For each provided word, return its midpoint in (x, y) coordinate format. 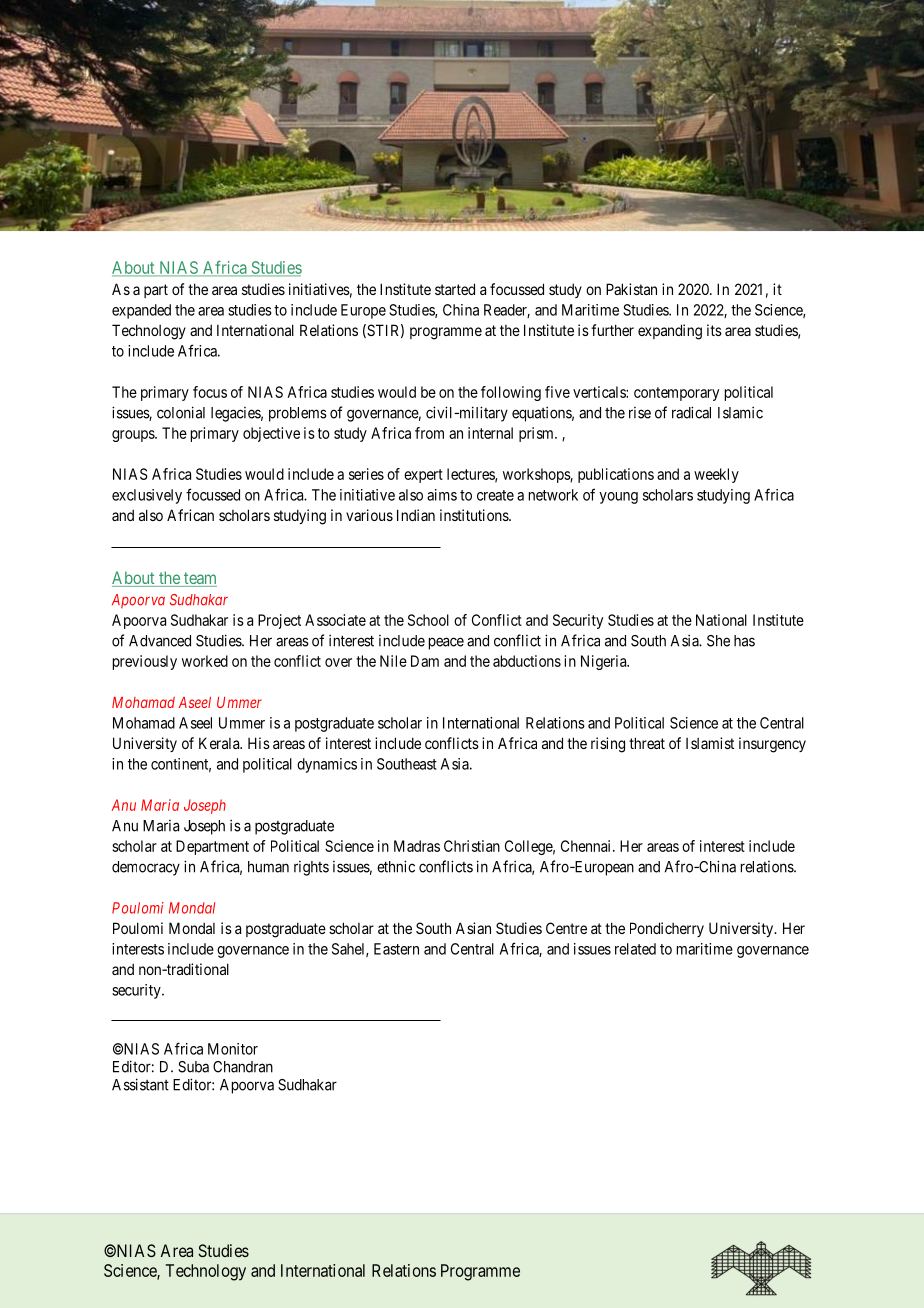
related (635, 949)
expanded (141, 311)
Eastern (396, 949)
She (718, 641)
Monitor (233, 1049)
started (455, 289)
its (714, 330)
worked (205, 661)
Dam (425, 661)
